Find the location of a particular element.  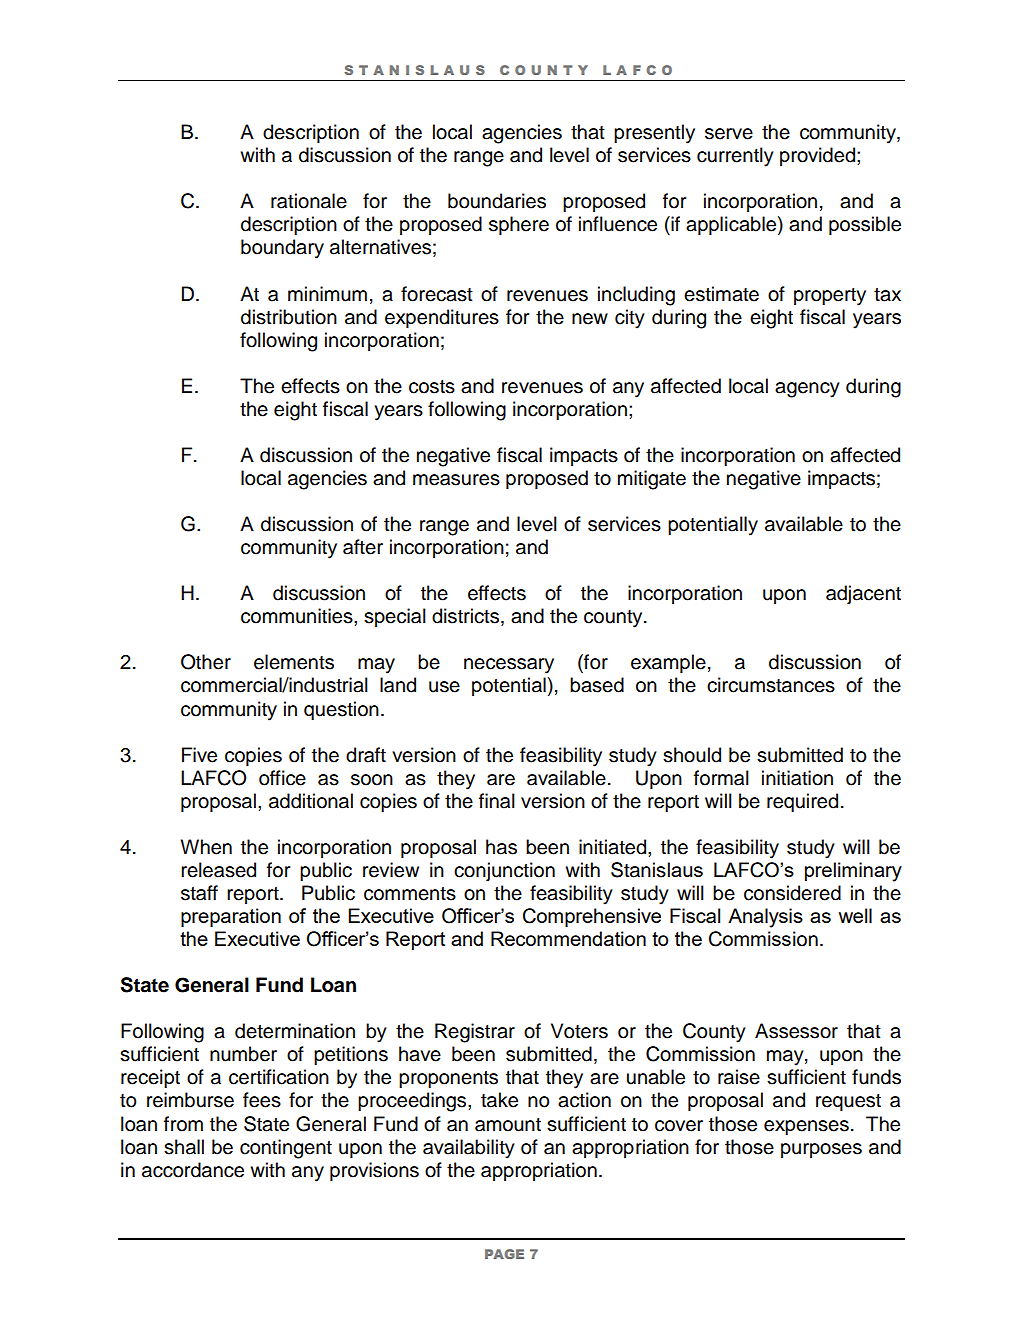

currently is located at coordinates (735, 157).
